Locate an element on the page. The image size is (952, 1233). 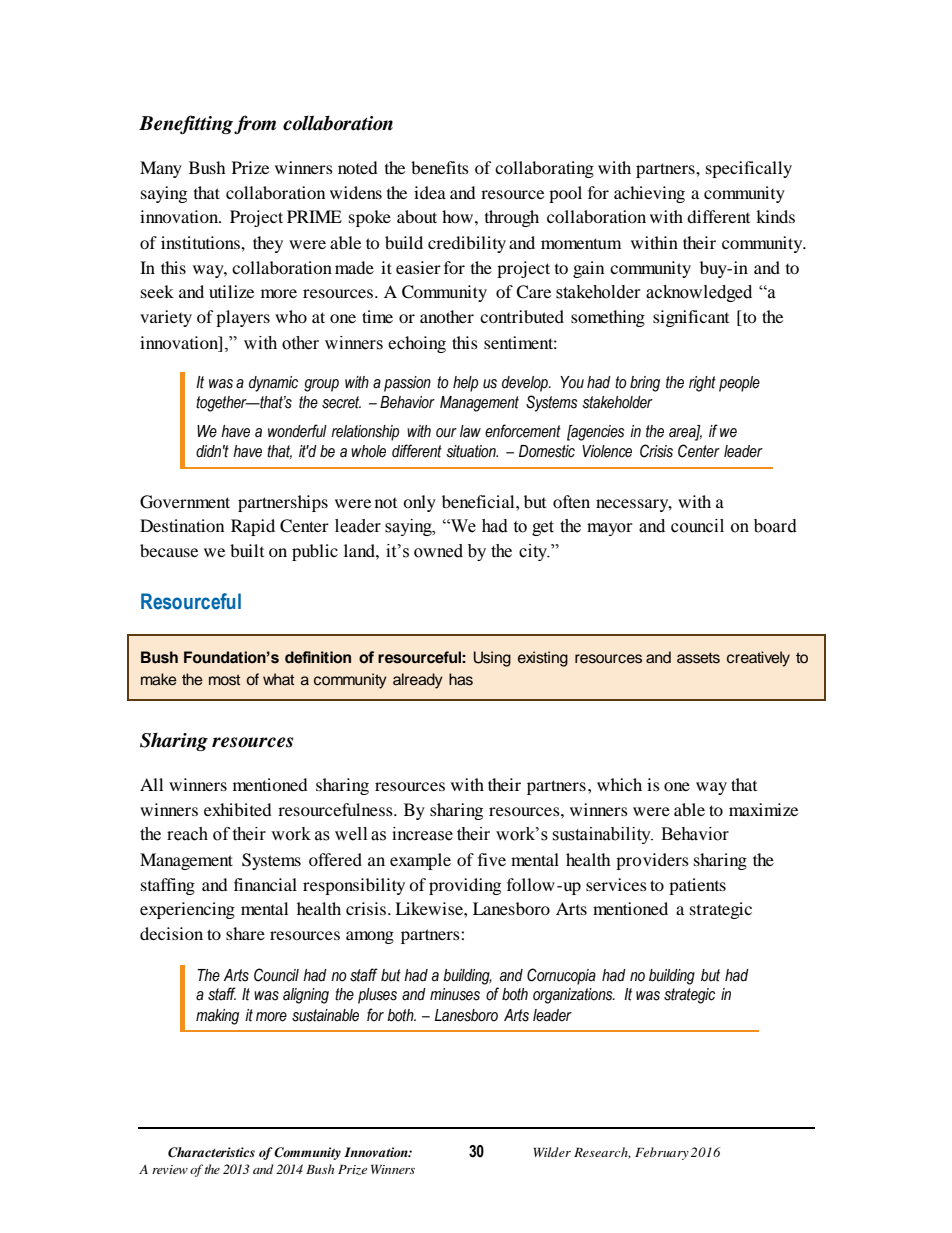
assets is located at coordinates (698, 658).
